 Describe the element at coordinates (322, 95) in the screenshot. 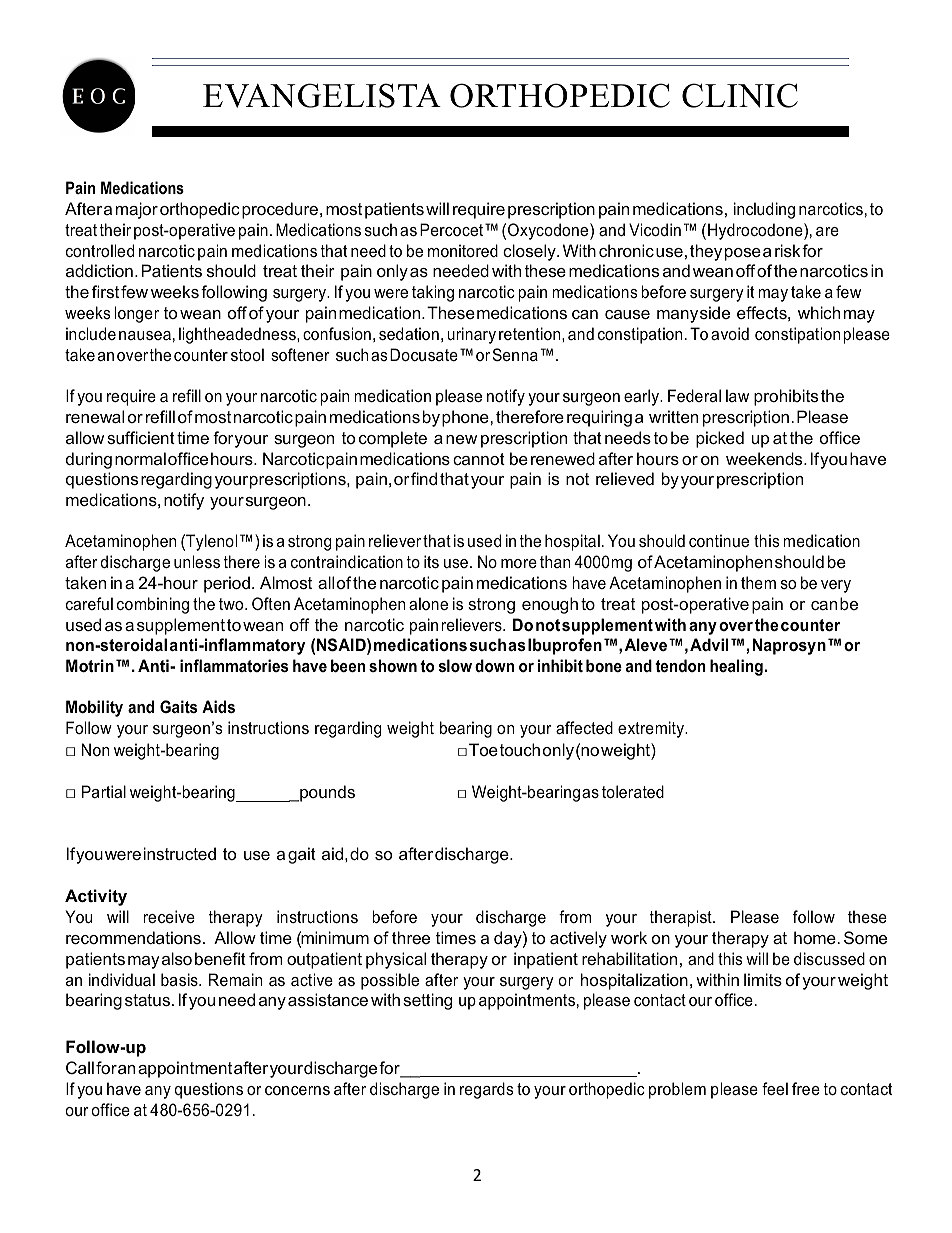

I see `EVANGELISTA` at that location.
